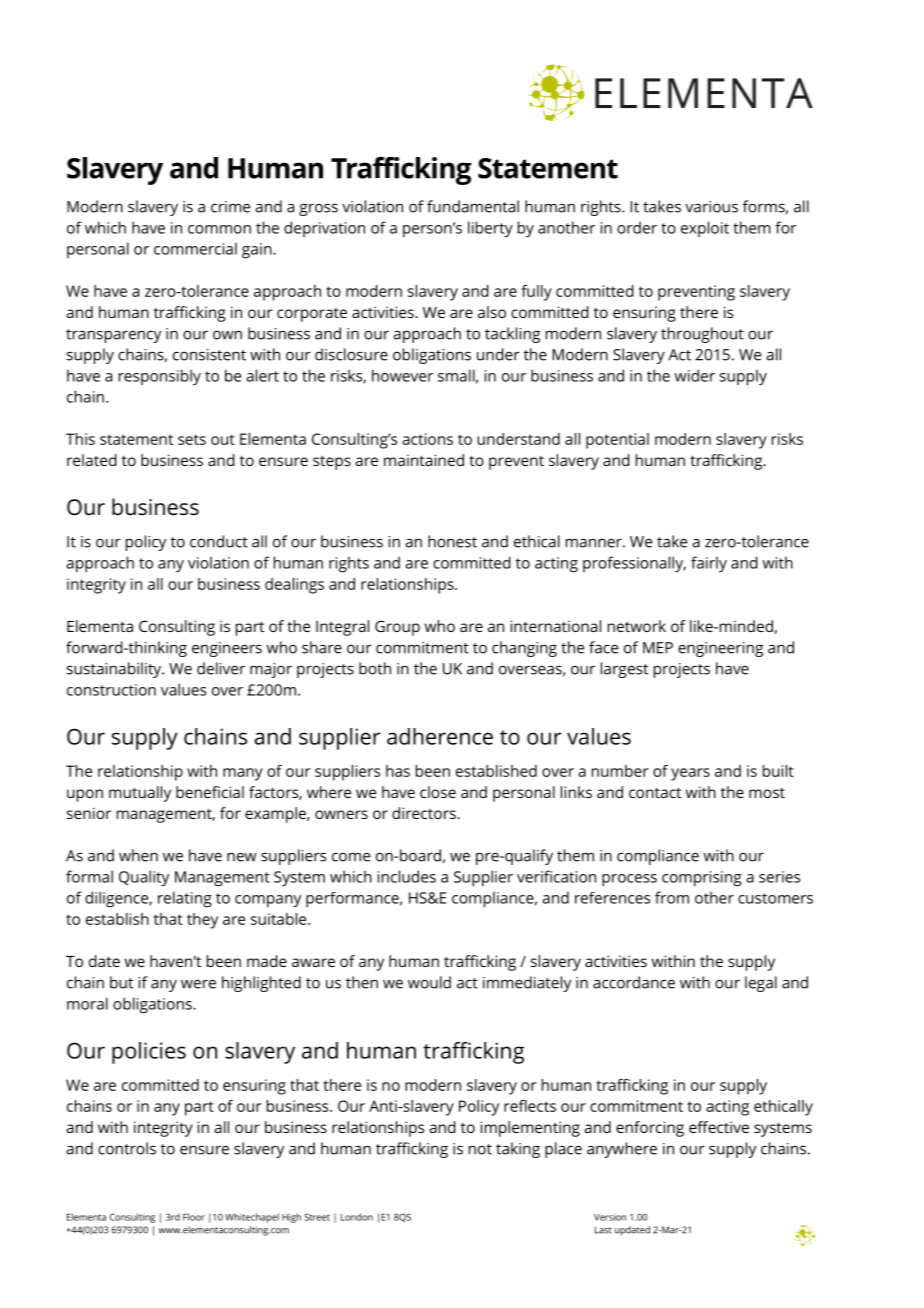 The height and width of the screenshot is (1308, 924). I want to click on Version, so click(610, 1217).
